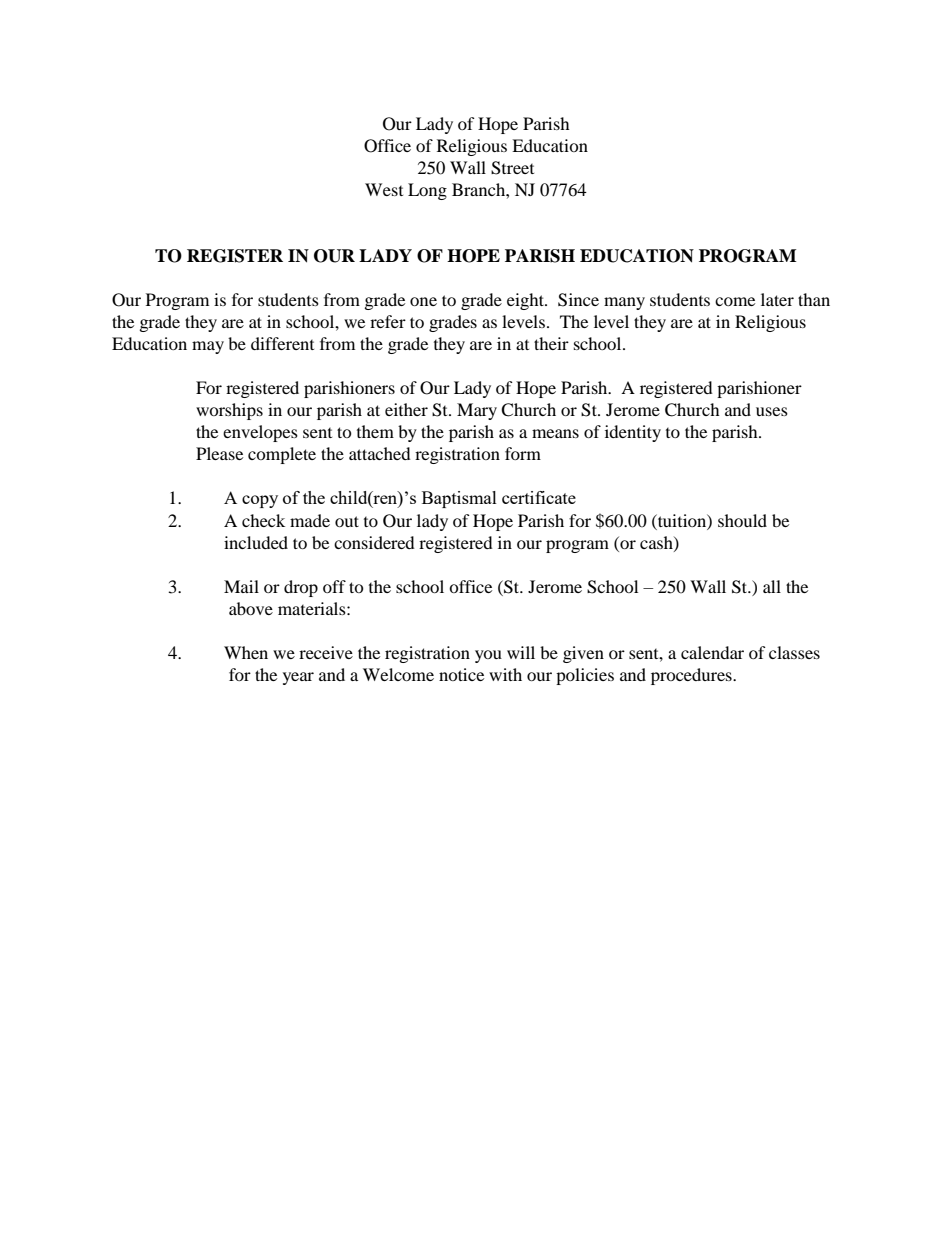 This page has width=952, height=1233. What do you see at coordinates (374, 542) in the page?
I see `considered` at bounding box center [374, 542].
